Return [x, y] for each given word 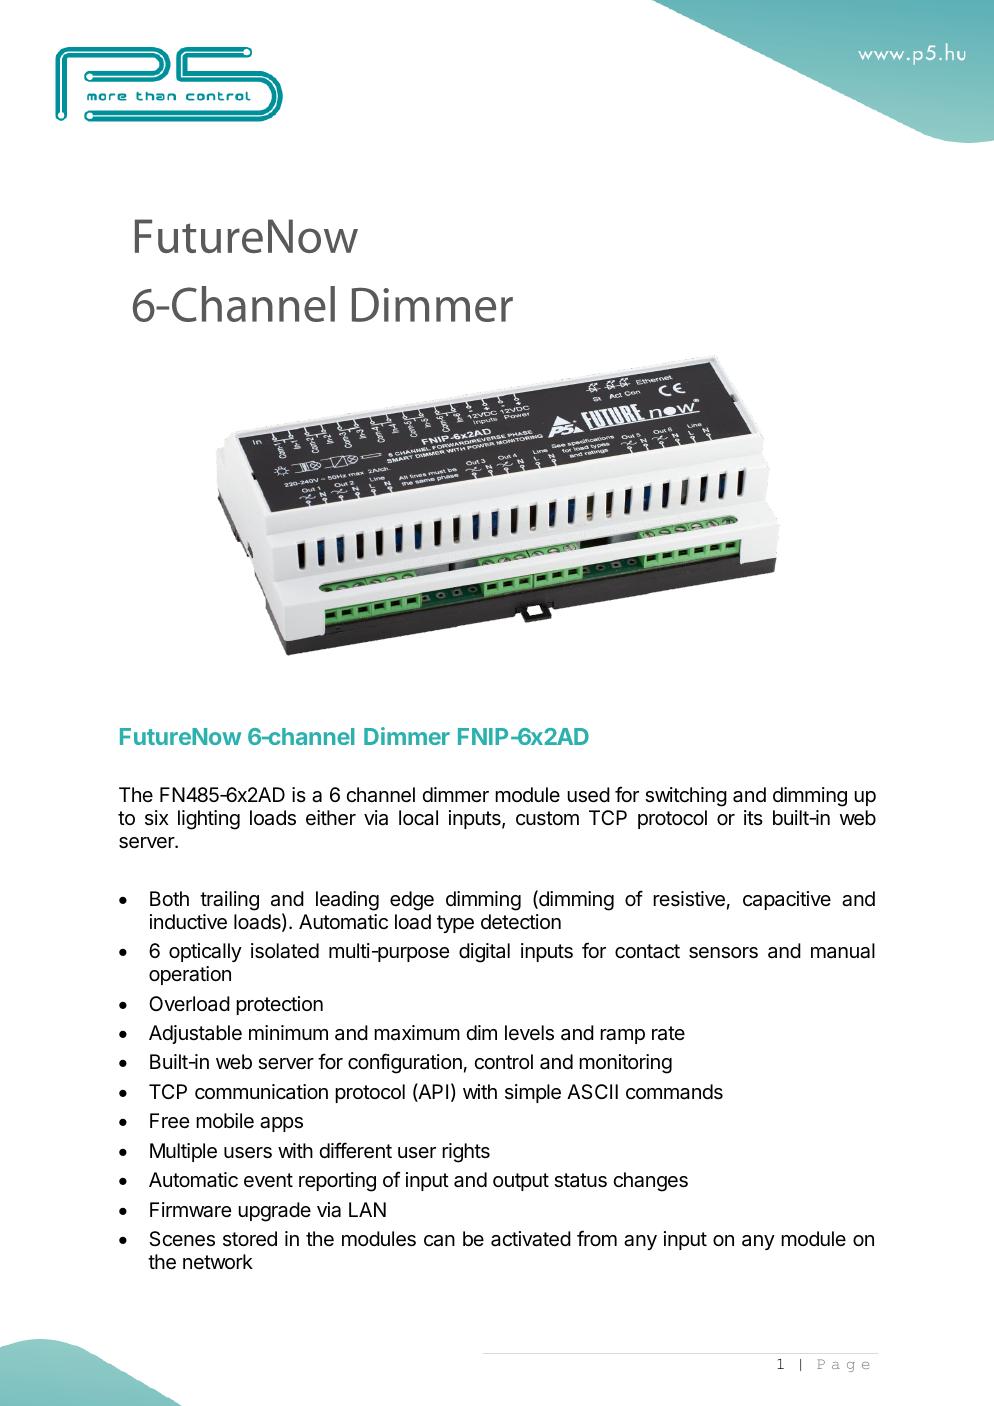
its [753, 817]
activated [531, 1239]
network [218, 1261]
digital [484, 953]
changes [650, 1182]
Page [843, 1365]
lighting [209, 820]
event [268, 1180]
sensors [723, 953]
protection [279, 1005]
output [521, 1182]
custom [547, 818]
